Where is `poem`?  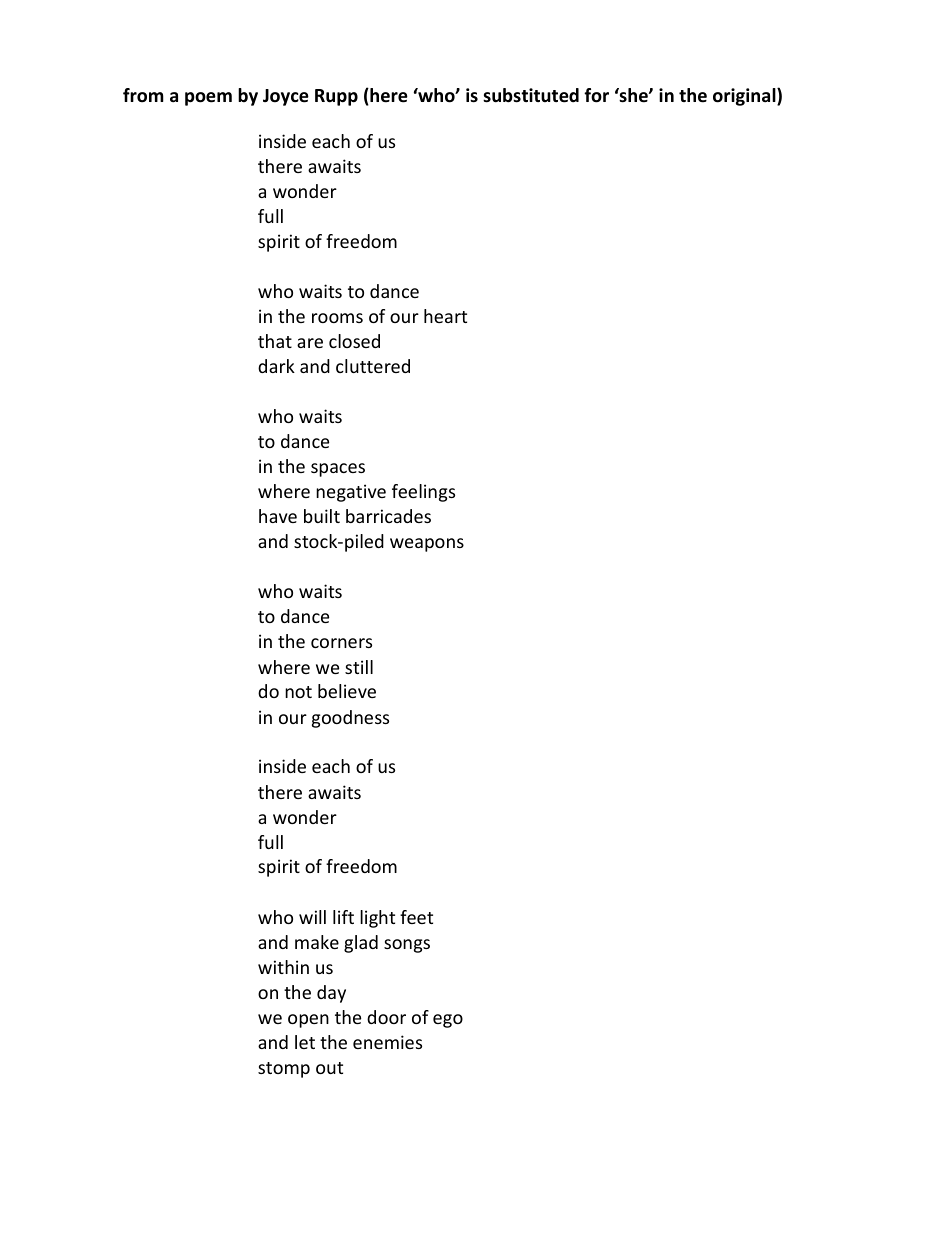 poem is located at coordinates (208, 99).
